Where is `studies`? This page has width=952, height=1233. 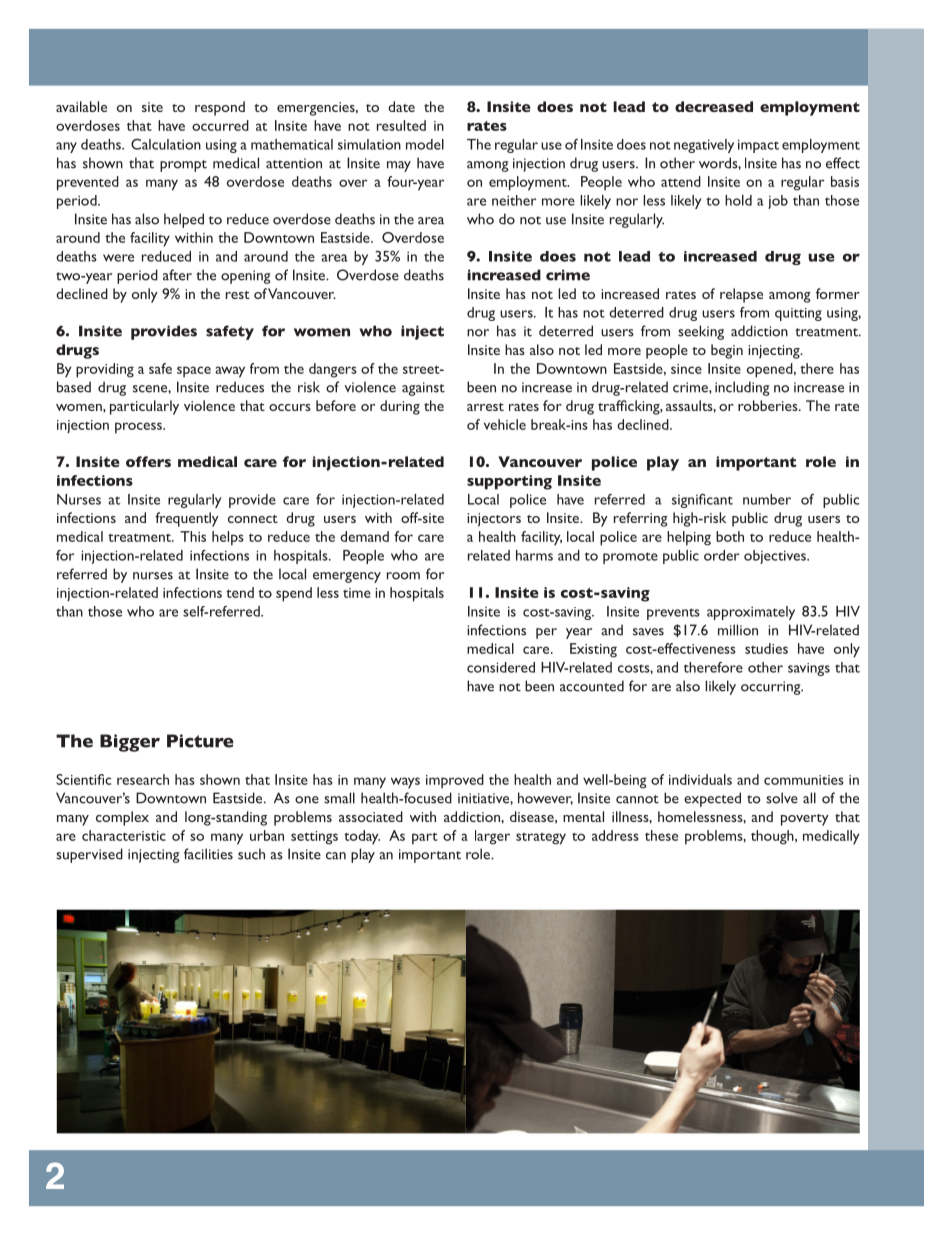 studies is located at coordinates (766, 648).
